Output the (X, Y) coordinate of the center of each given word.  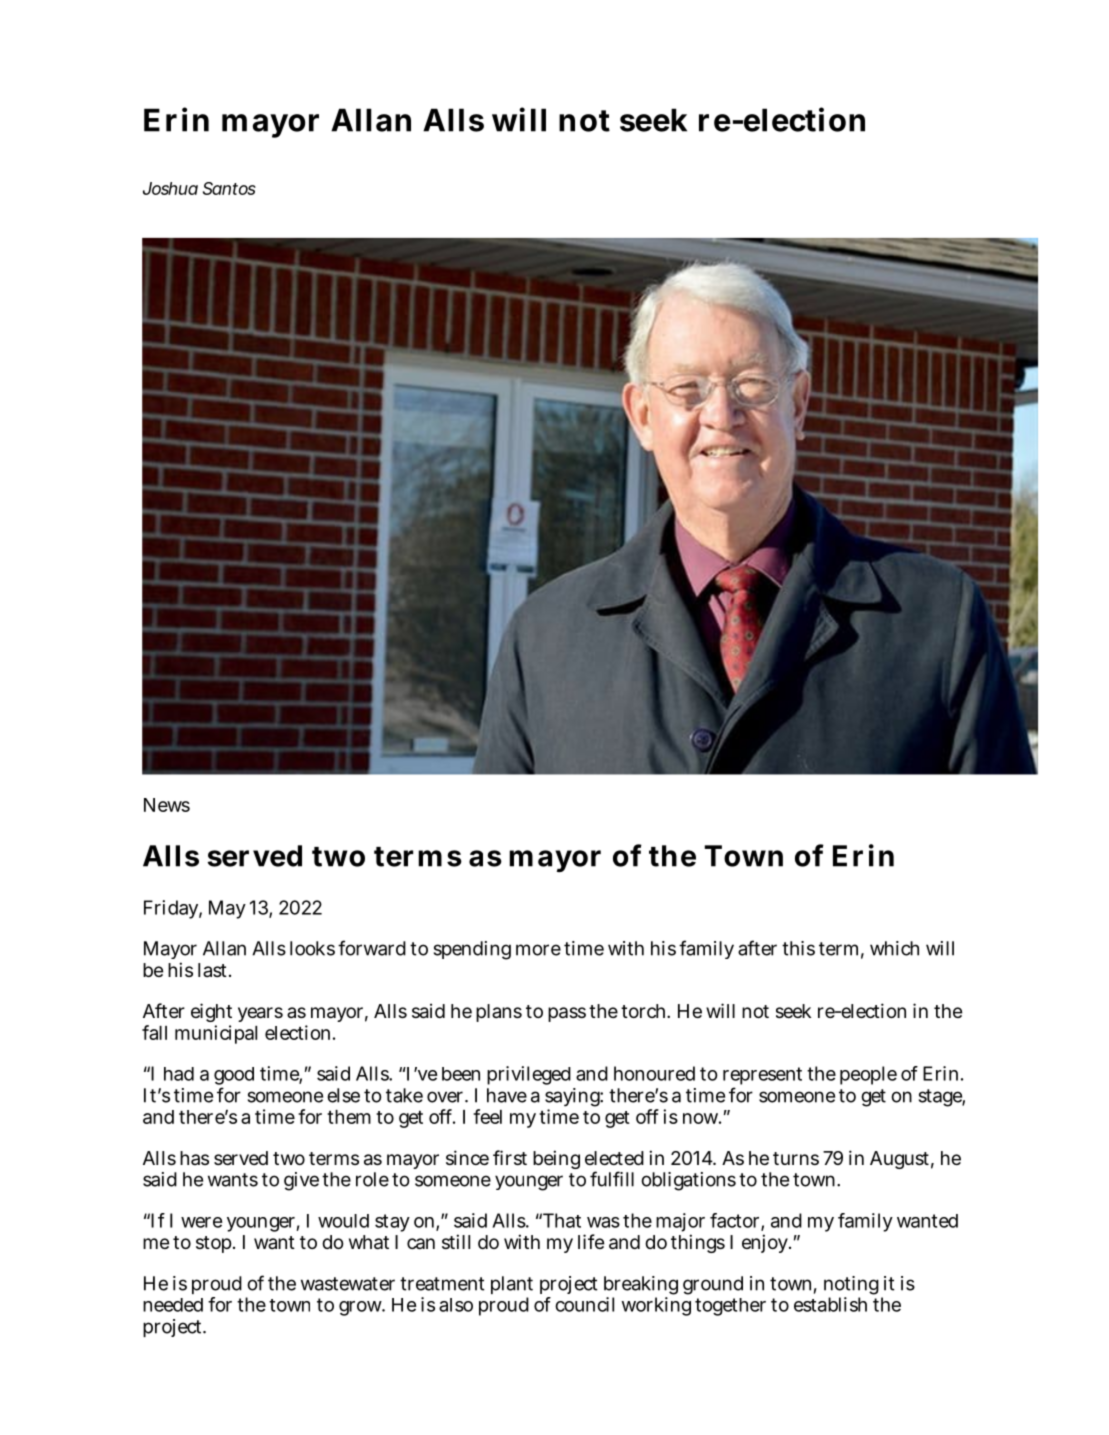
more (538, 950)
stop (214, 1244)
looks (312, 948)
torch (643, 1011)
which (894, 948)
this (798, 948)
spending (472, 950)
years (260, 1014)
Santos (229, 188)
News (167, 805)
